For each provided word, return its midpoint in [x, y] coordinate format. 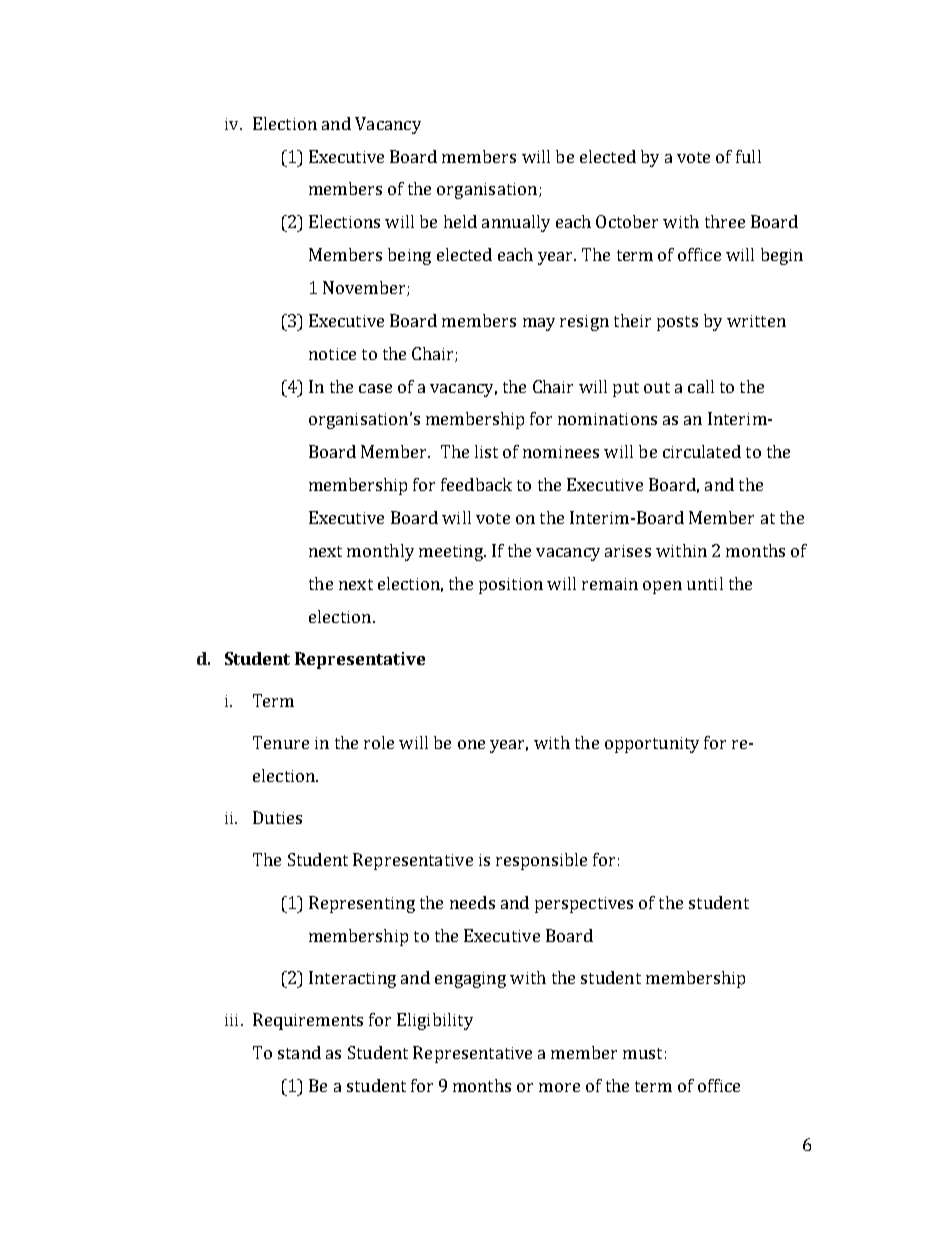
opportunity [652, 745]
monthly [380, 552]
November [365, 288]
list [486, 451]
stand [299, 1052]
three [725, 221]
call [701, 386]
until [705, 583]
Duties [277, 817]
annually [516, 223]
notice [332, 354]
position [511, 586]
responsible [541, 861]
